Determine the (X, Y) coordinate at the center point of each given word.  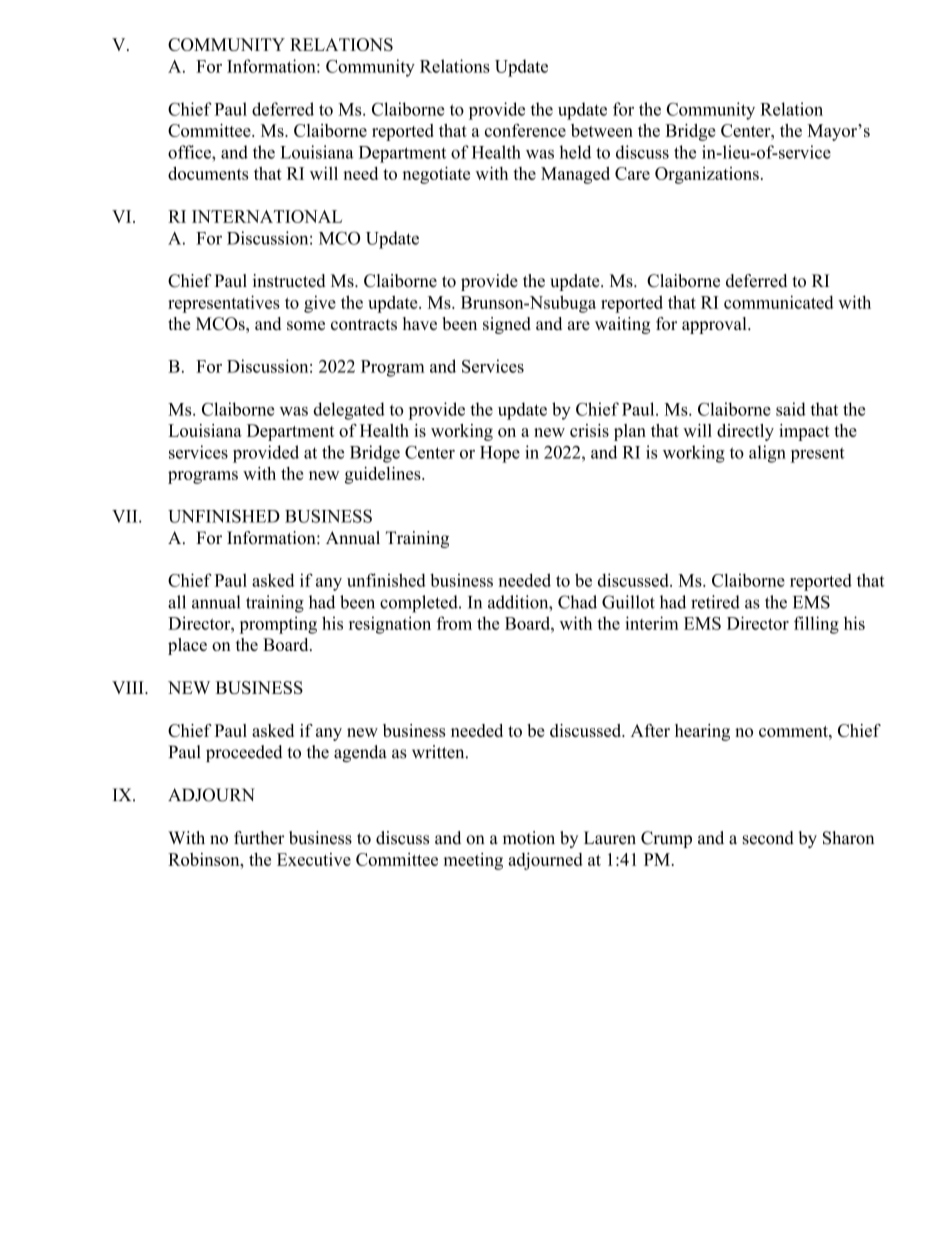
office (190, 152)
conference (525, 130)
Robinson (205, 859)
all (177, 602)
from (454, 623)
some (306, 325)
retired (715, 602)
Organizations (707, 175)
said (791, 409)
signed (507, 325)
